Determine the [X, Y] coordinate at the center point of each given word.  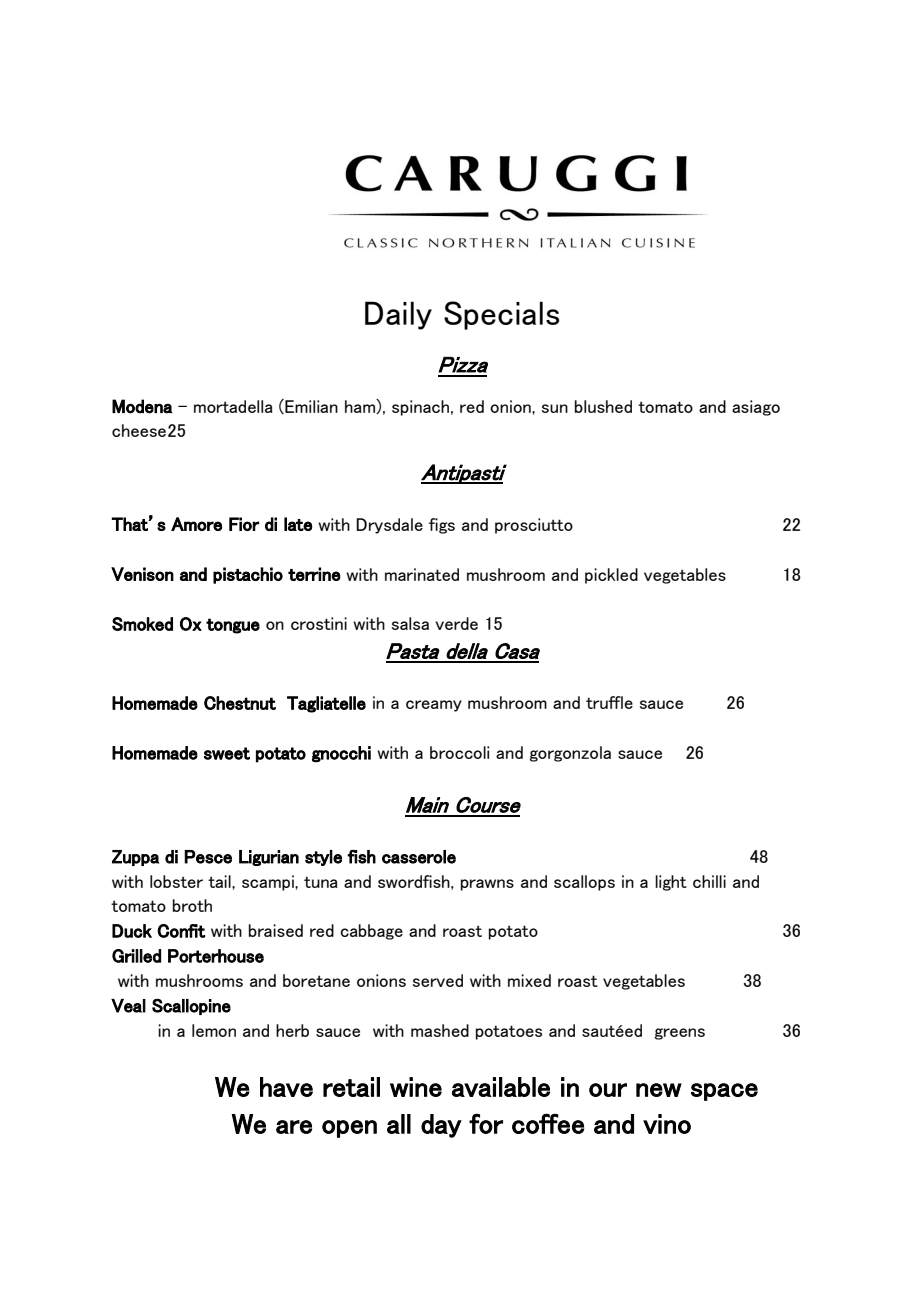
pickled [611, 576]
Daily [398, 315]
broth [192, 905]
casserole [419, 857]
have [286, 1087]
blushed [603, 406]
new [659, 1090]
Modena [142, 406]
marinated [422, 574]
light [671, 883]
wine [416, 1087]
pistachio [248, 575]
